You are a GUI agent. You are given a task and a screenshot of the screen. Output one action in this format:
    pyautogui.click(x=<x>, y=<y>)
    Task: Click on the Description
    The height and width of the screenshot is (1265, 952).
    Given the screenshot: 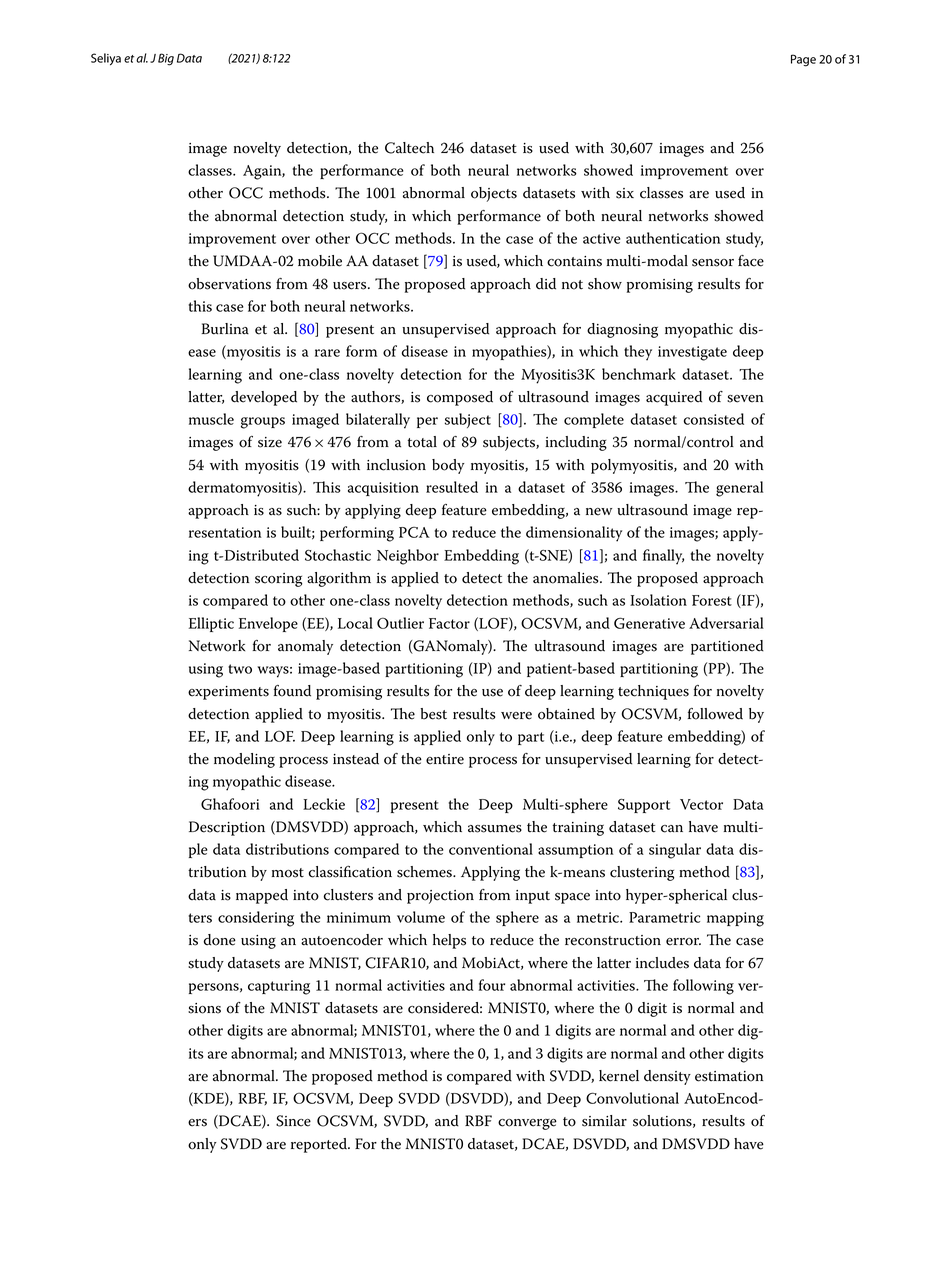 What is the action you would take?
    pyautogui.click(x=227, y=828)
